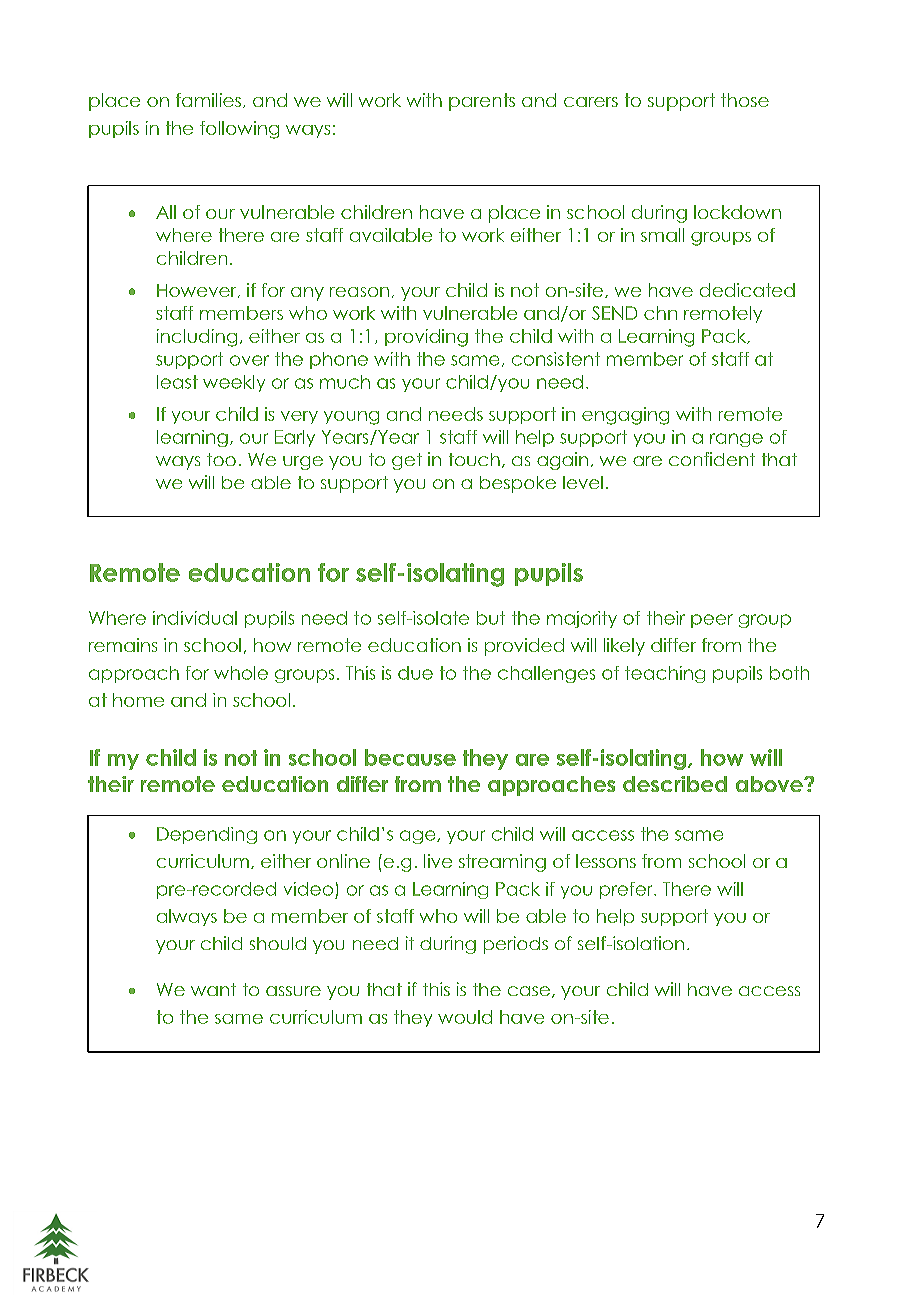 The height and width of the page is (1308, 924). Describe the element at coordinates (675, 784) in the page. I see `described` at that location.
